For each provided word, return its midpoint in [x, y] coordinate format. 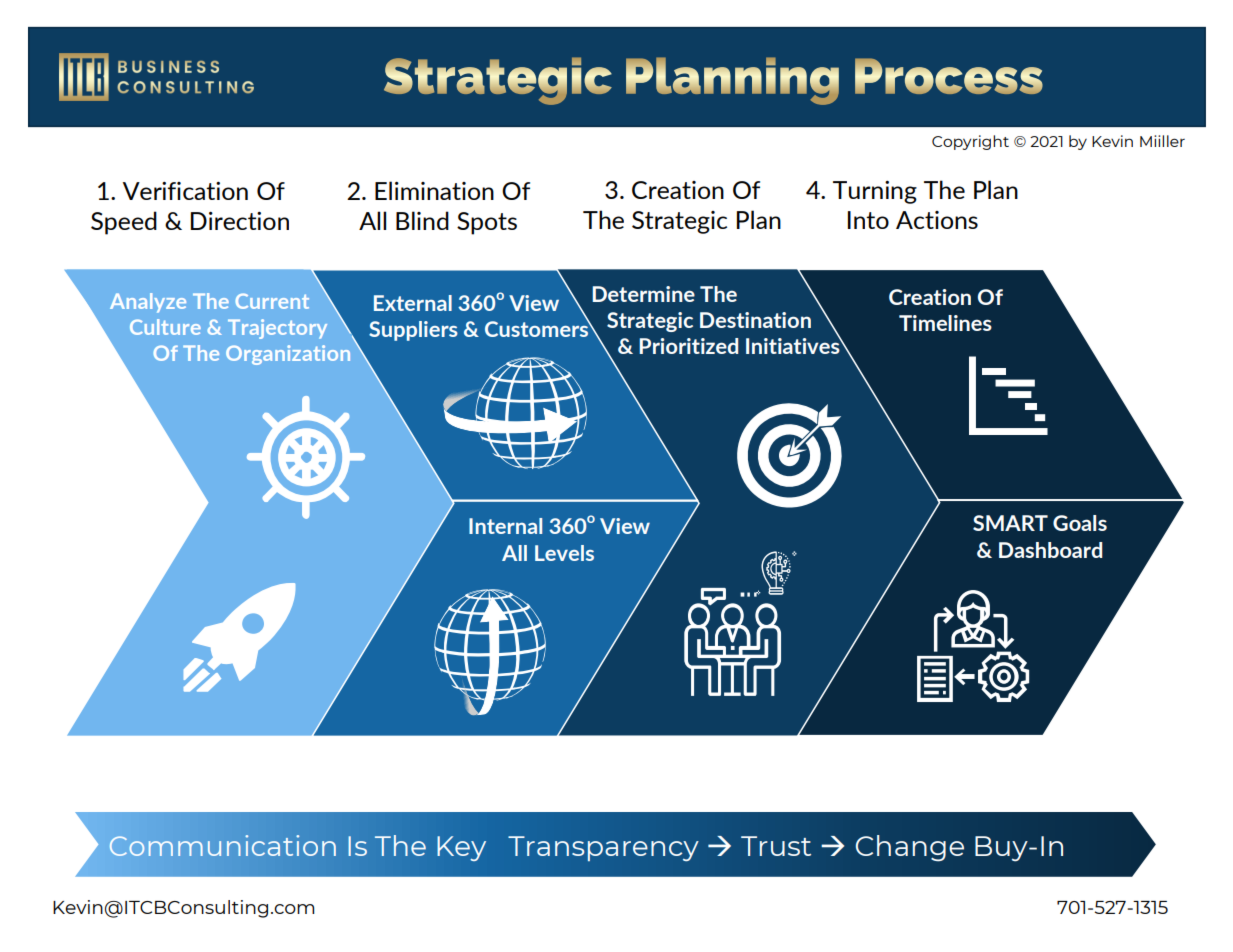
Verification [185, 191]
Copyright [970, 142]
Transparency [603, 848]
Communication [222, 845]
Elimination [434, 190]
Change [909, 848]
